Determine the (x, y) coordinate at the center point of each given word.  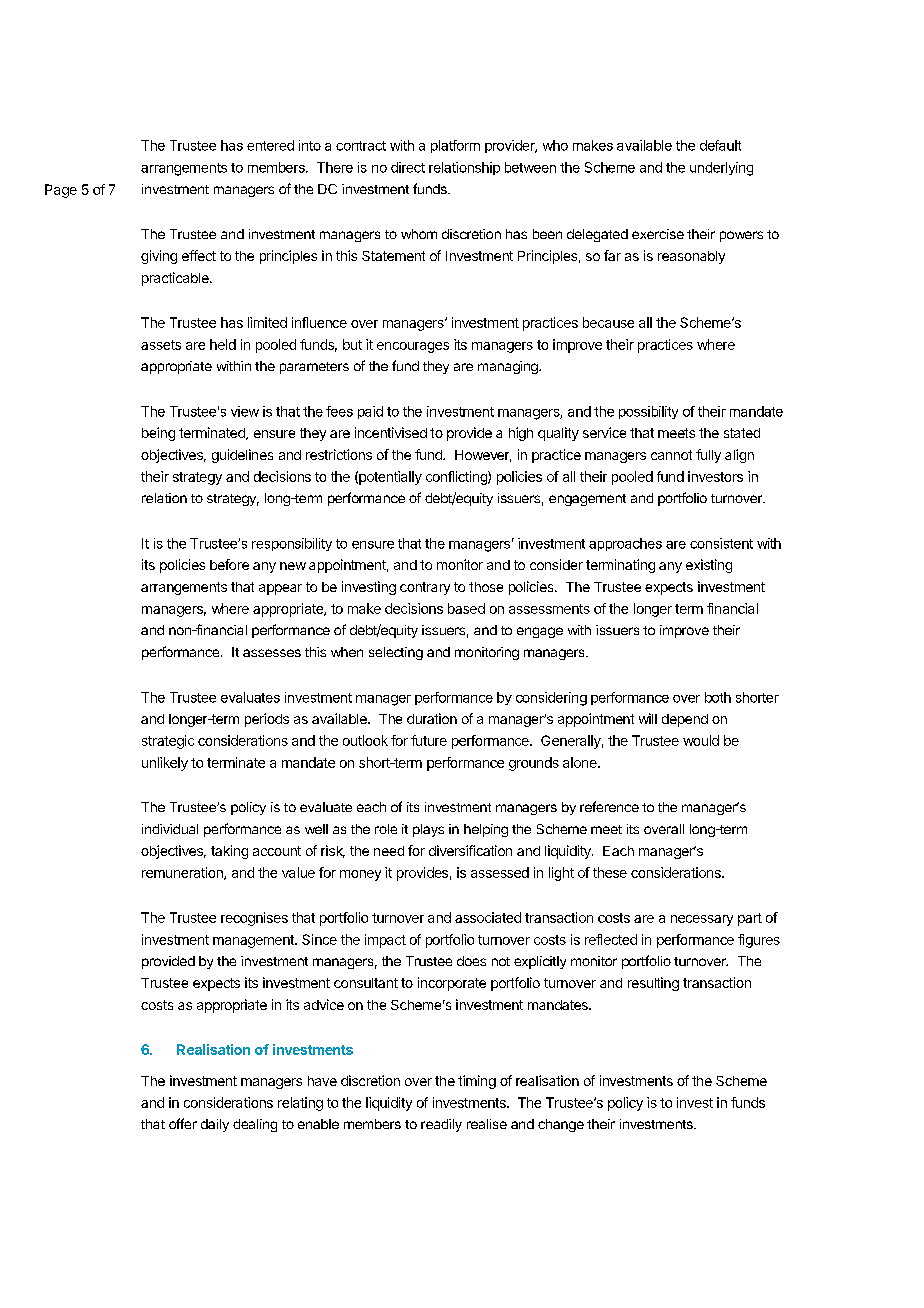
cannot (671, 455)
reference (609, 806)
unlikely (165, 764)
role (386, 829)
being (158, 434)
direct (408, 167)
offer (183, 1123)
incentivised (391, 432)
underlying (721, 169)
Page (61, 191)
